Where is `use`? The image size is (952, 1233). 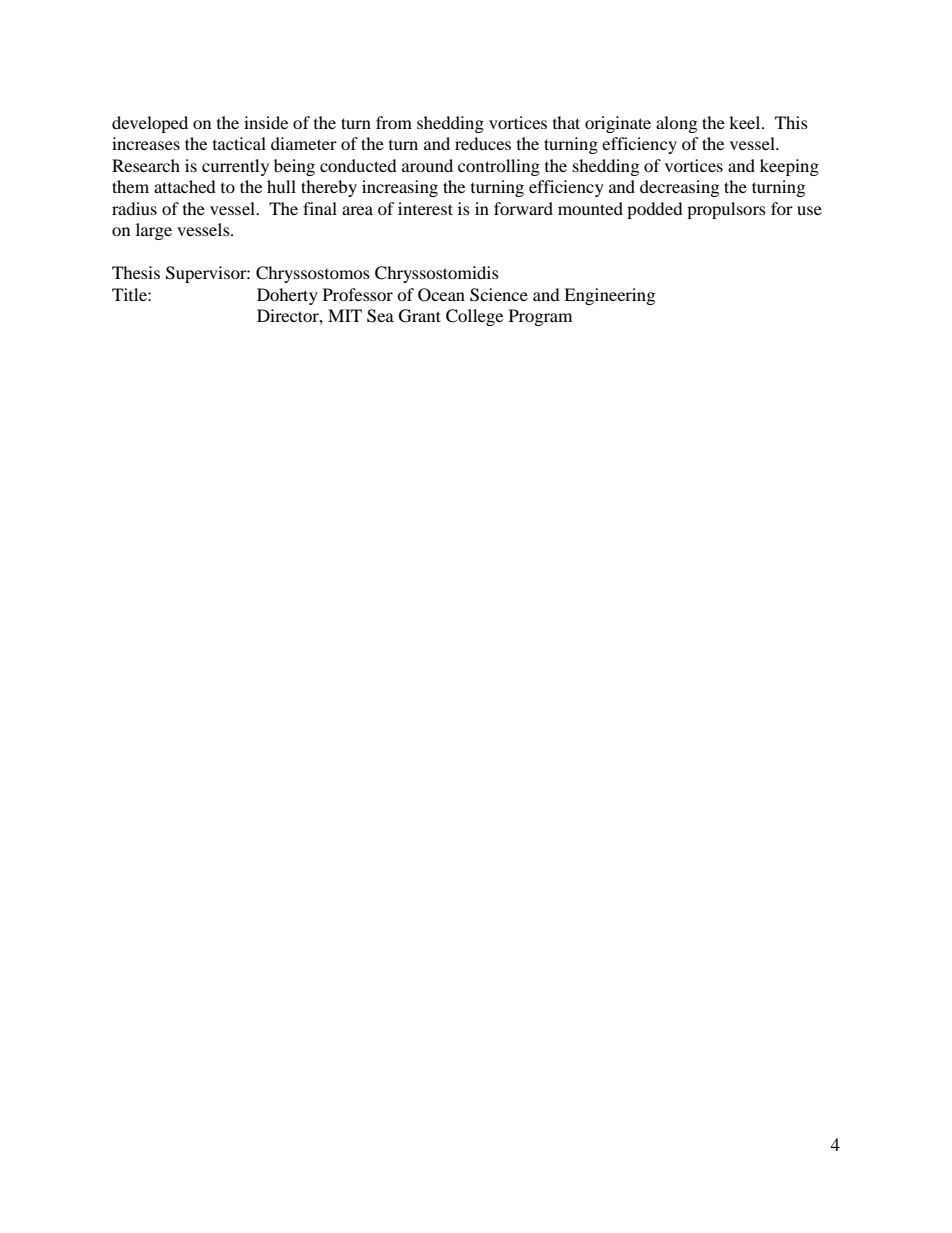 use is located at coordinates (809, 210).
